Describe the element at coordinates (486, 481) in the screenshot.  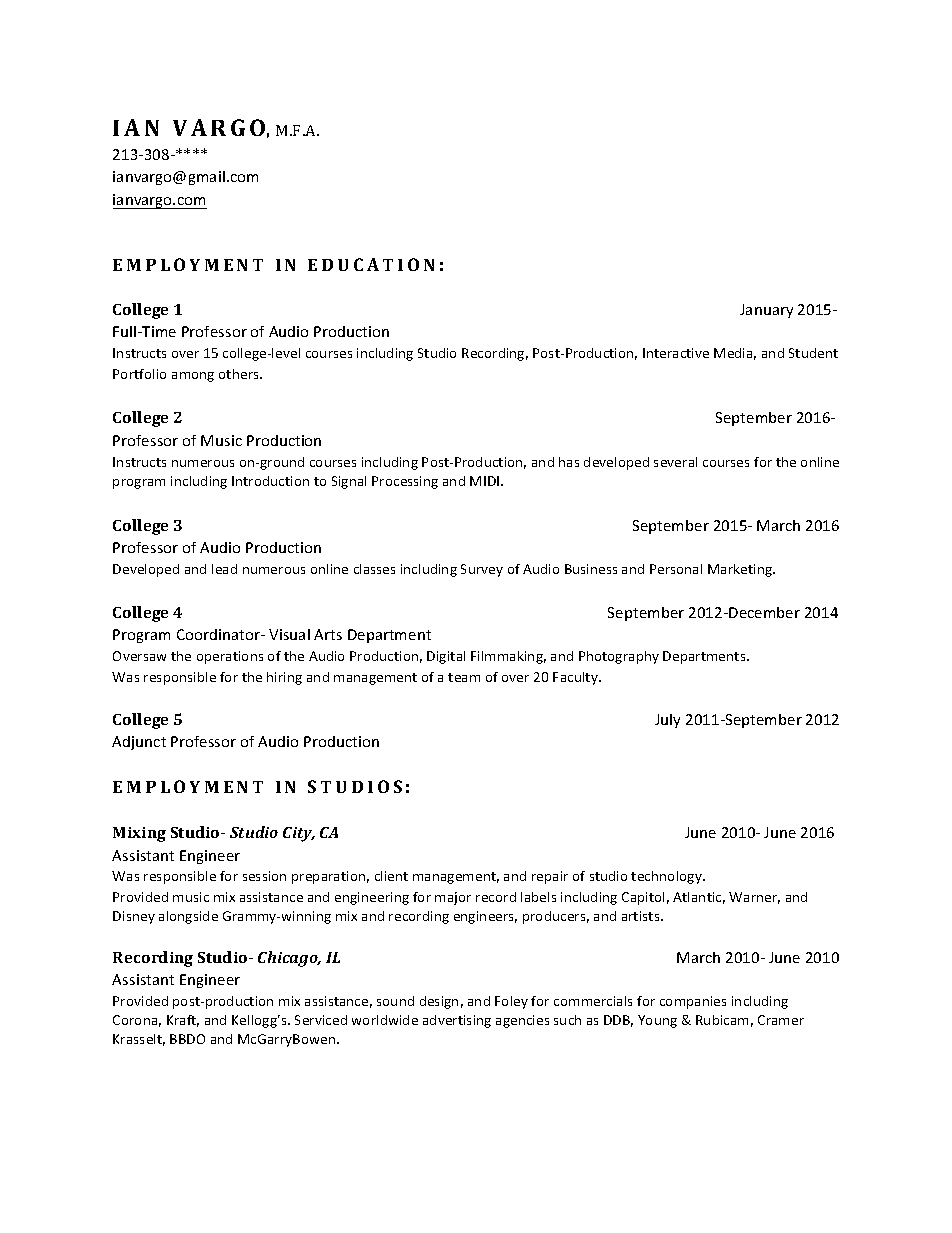
I see `MIDI` at that location.
